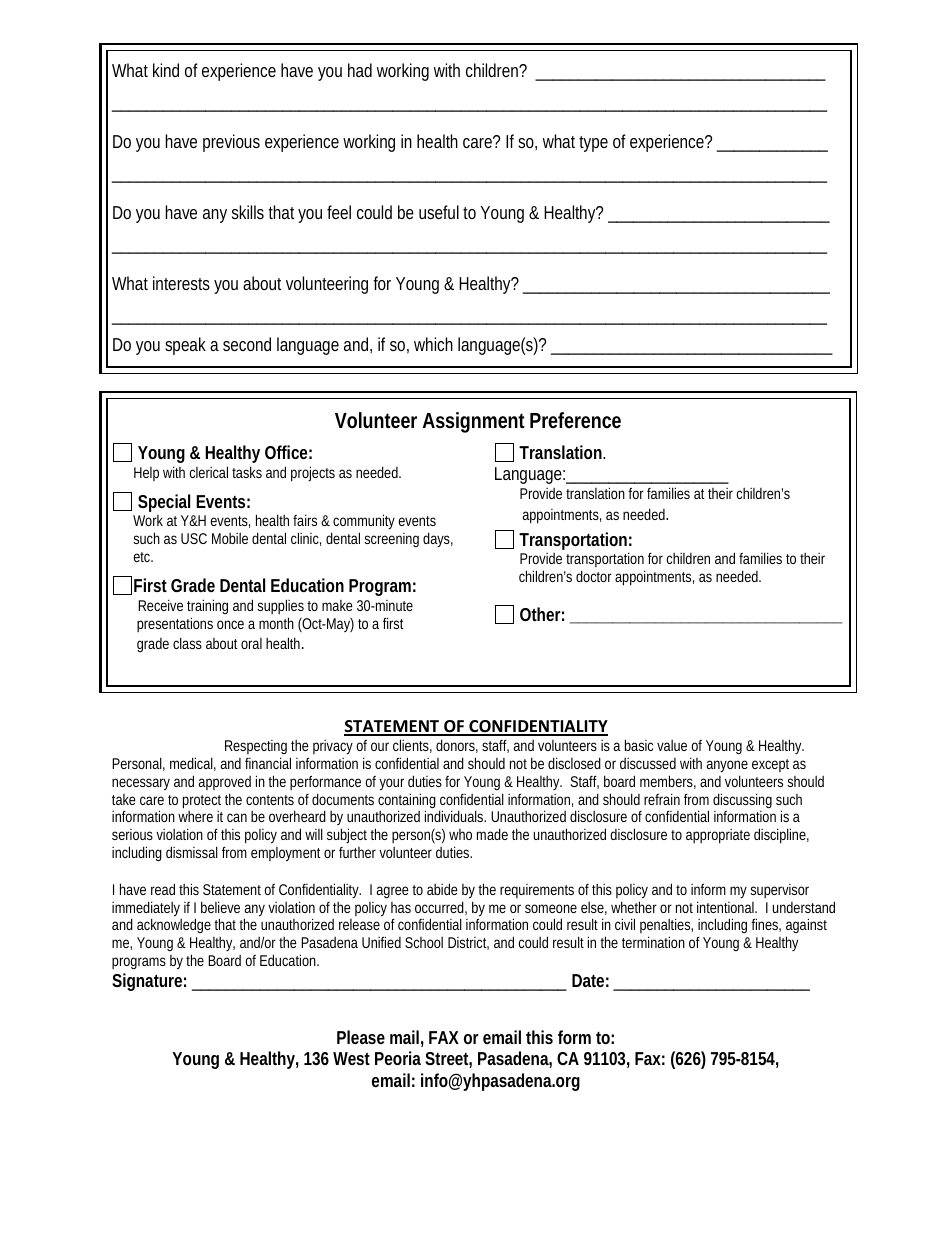  I want to click on type, so click(593, 144).
